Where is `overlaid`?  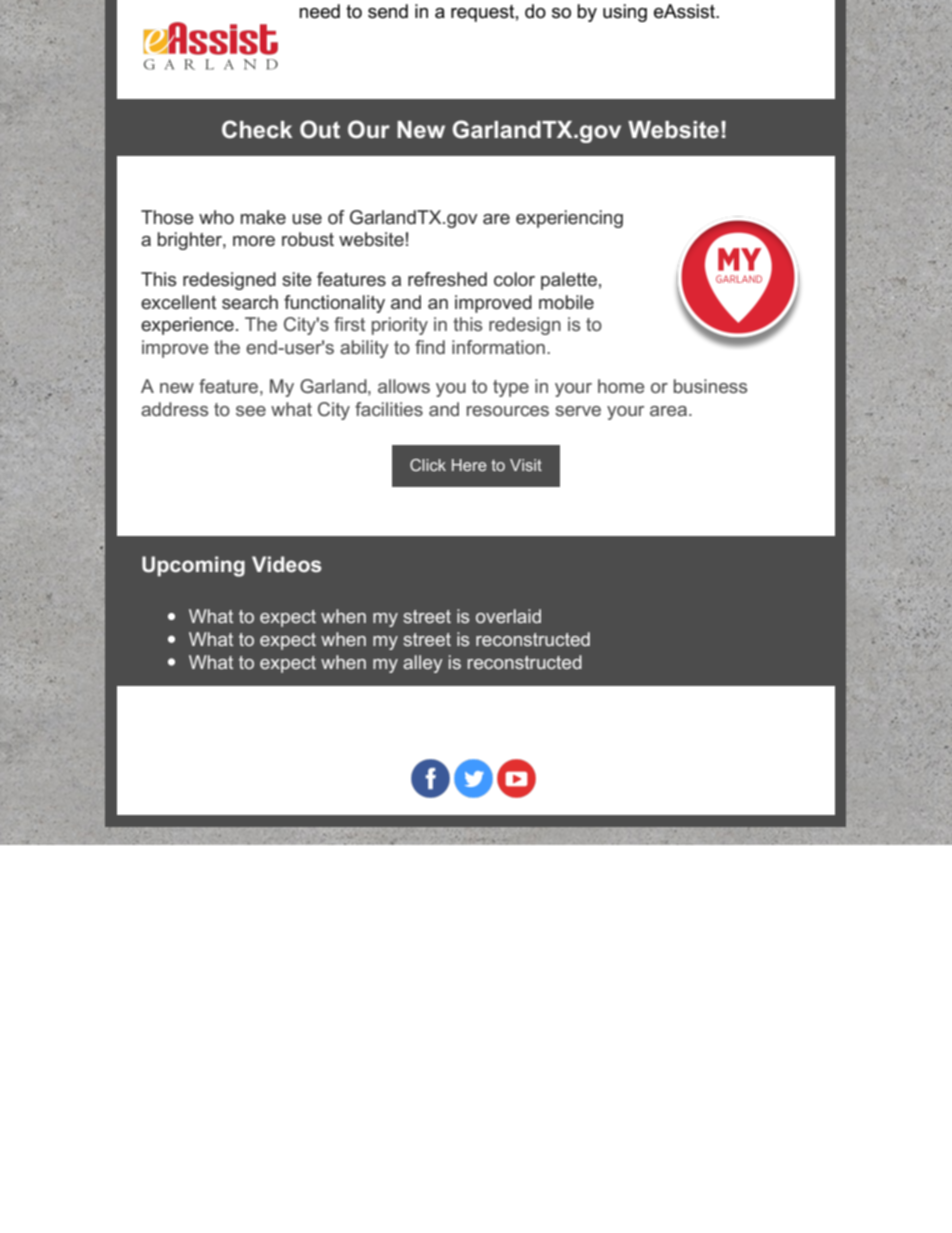 overlaid is located at coordinates (508, 616).
